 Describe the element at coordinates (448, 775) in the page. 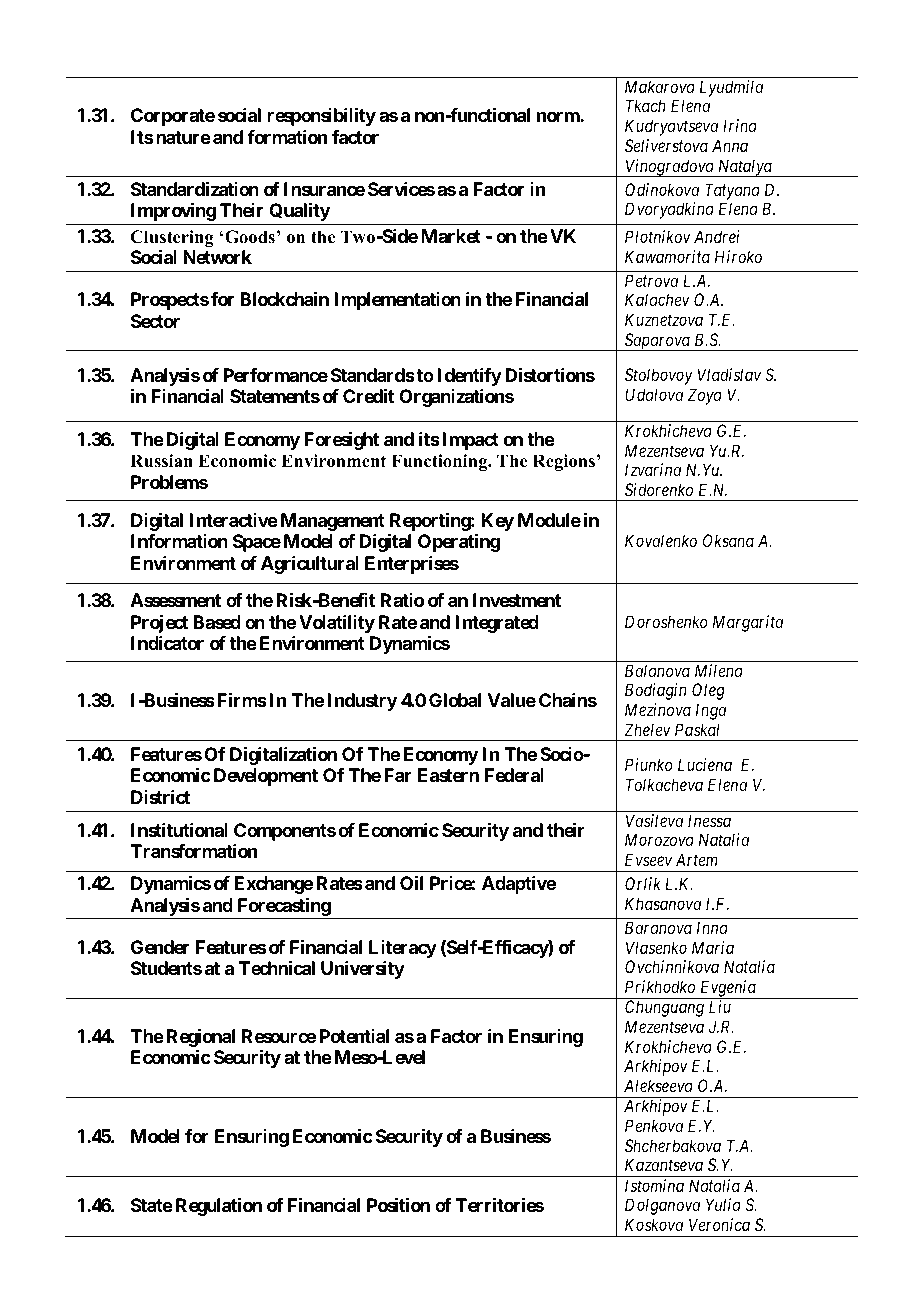

I see `Eastern` at that location.
